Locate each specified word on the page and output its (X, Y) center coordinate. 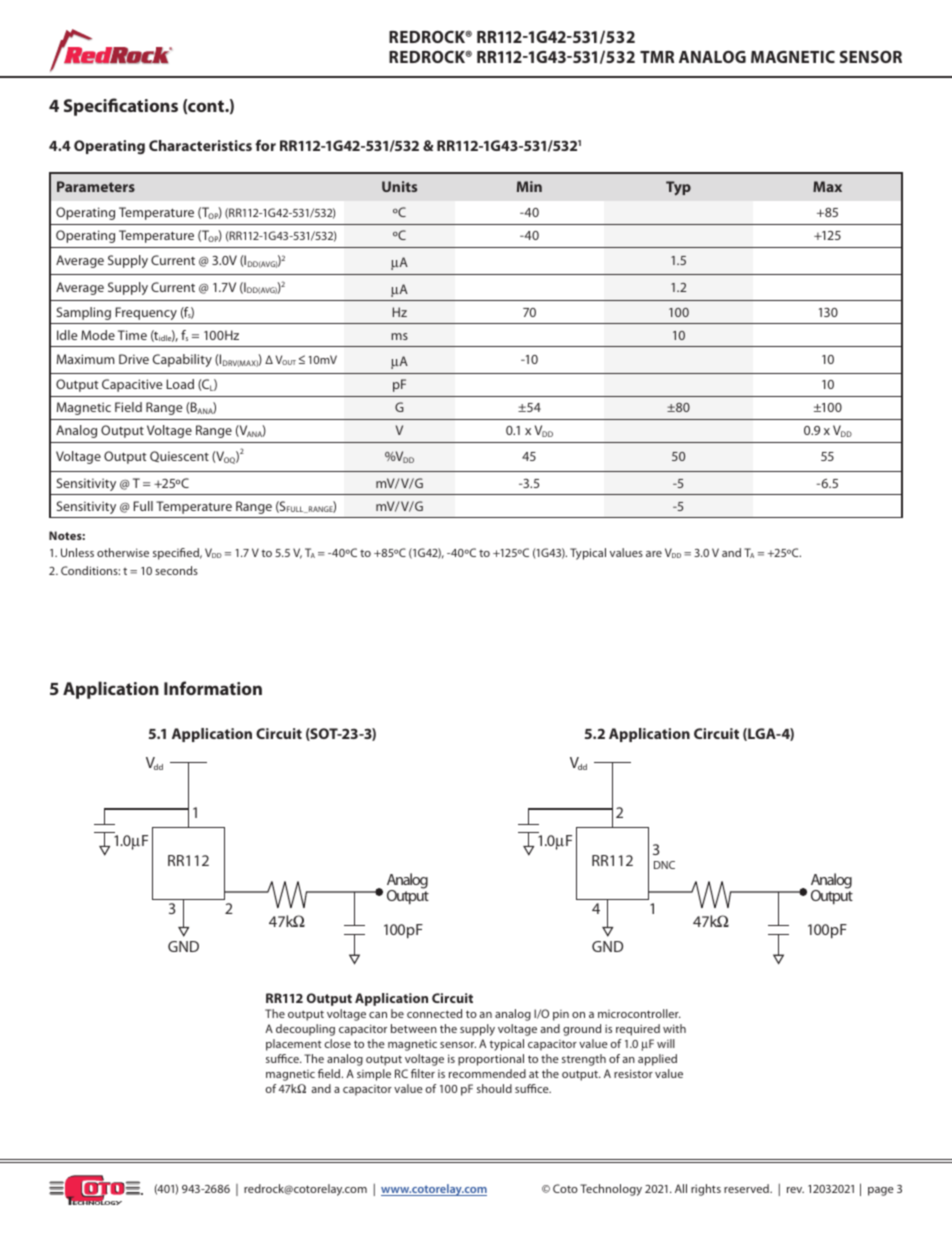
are (654, 554)
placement (294, 1045)
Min (529, 186)
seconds (176, 570)
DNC (664, 865)
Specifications (121, 107)
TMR (657, 57)
